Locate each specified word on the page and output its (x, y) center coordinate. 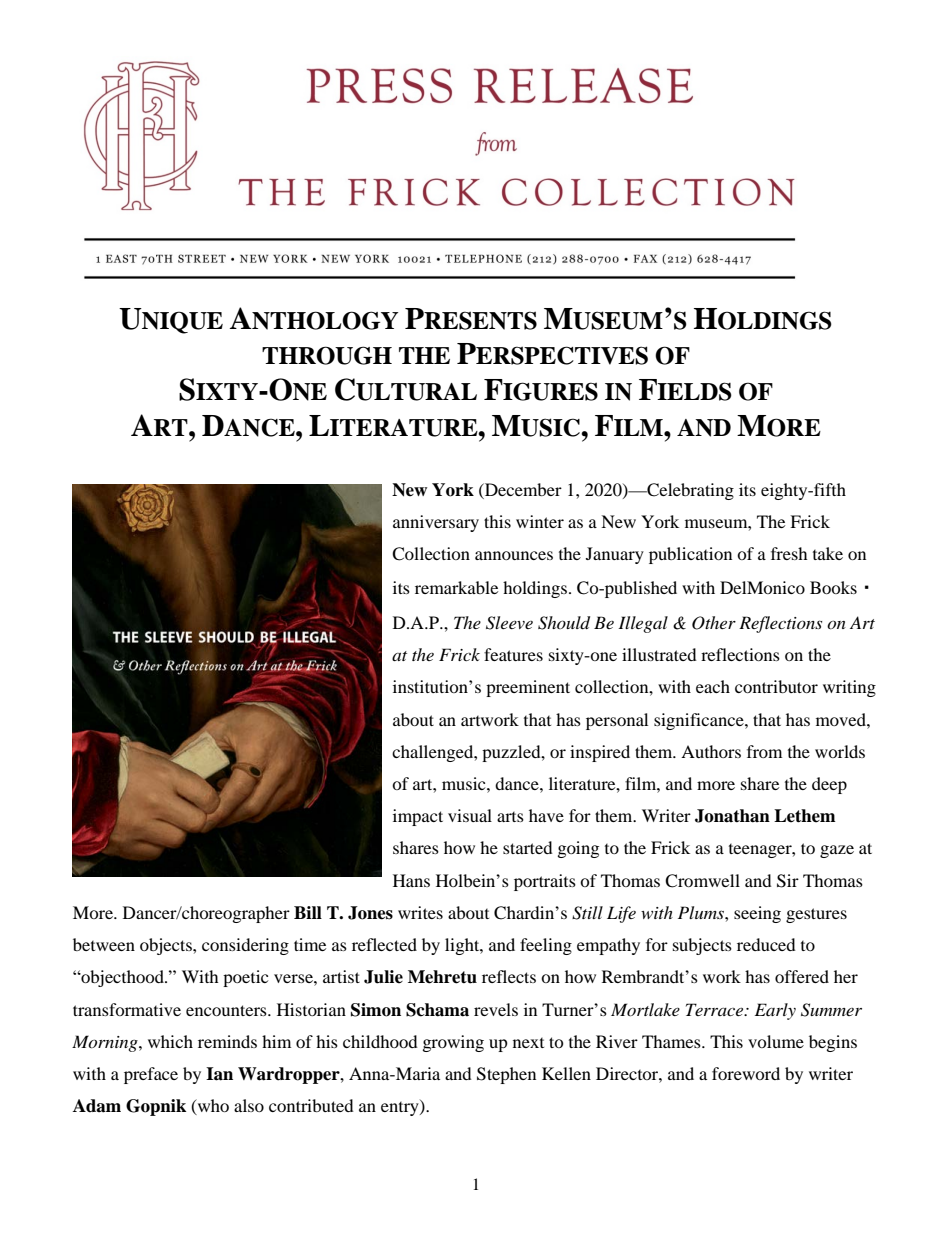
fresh (789, 553)
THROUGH (327, 355)
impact (418, 817)
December (522, 489)
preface (151, 1075)
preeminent (528, 688)
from (764, 751)
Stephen (506, 1075)
